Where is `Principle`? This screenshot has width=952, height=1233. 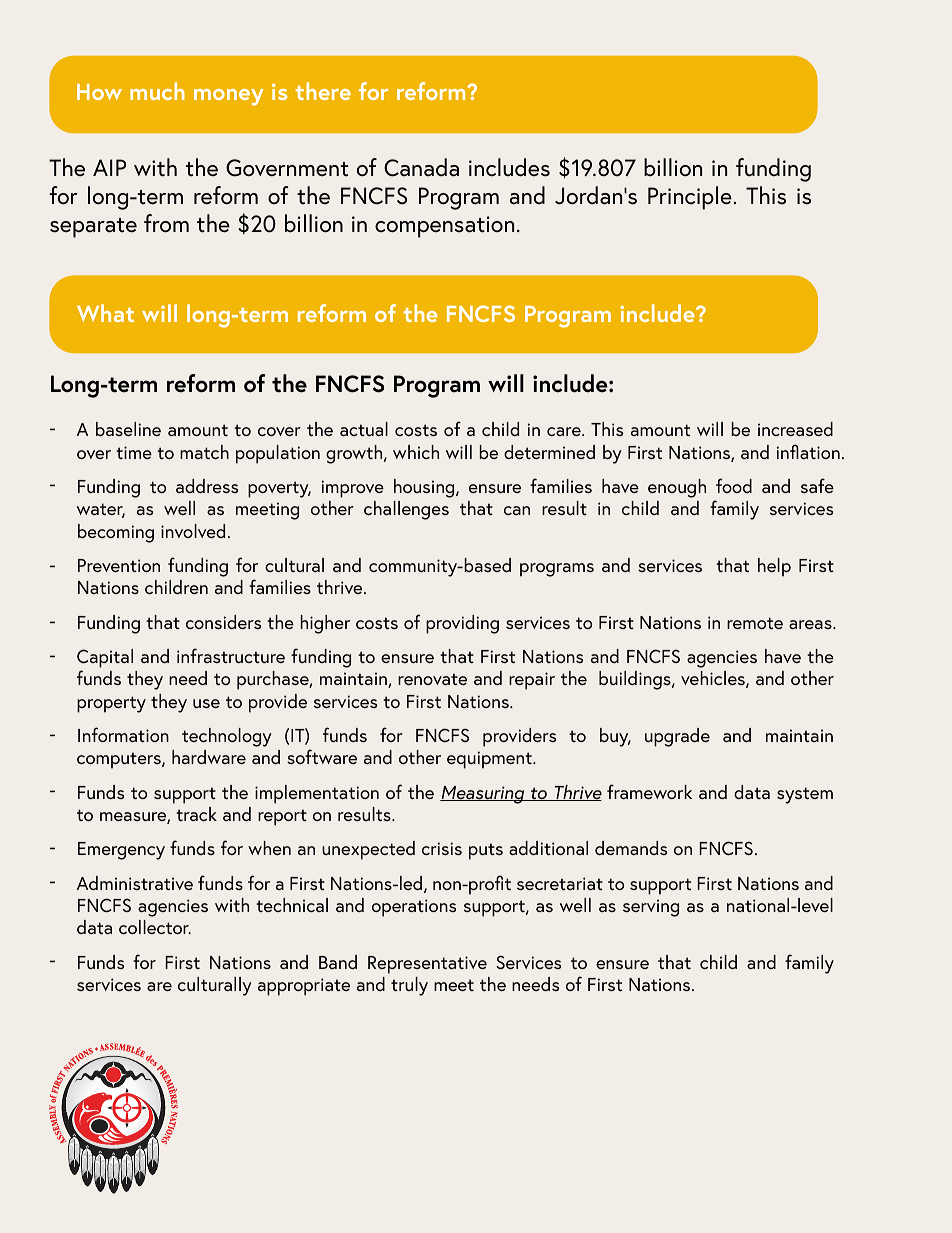 Principle is located at coordinates (691, 198).
